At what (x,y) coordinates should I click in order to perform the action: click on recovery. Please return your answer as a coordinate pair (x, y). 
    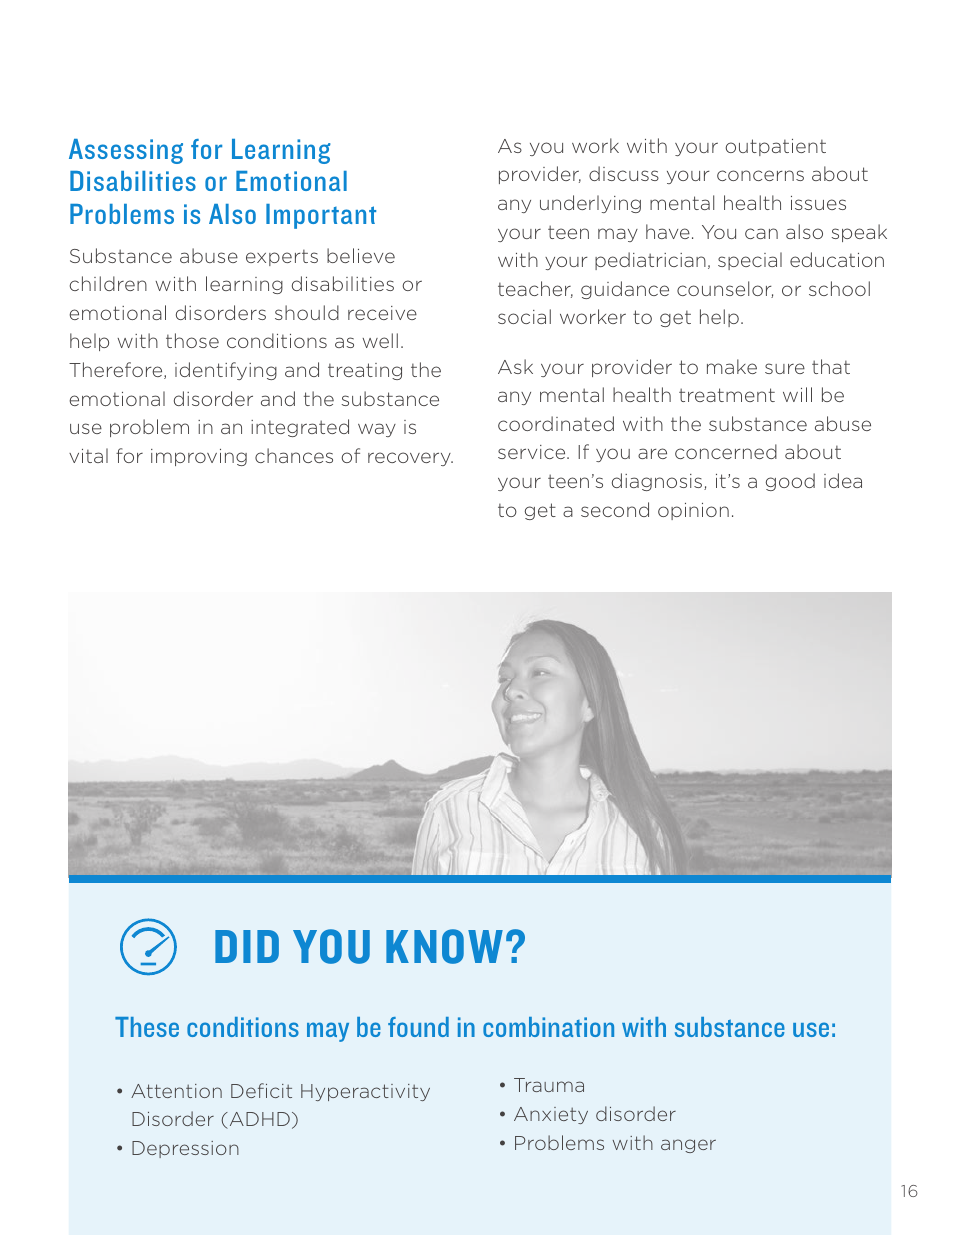
    Looking at the image, I should click on (410, 459).
